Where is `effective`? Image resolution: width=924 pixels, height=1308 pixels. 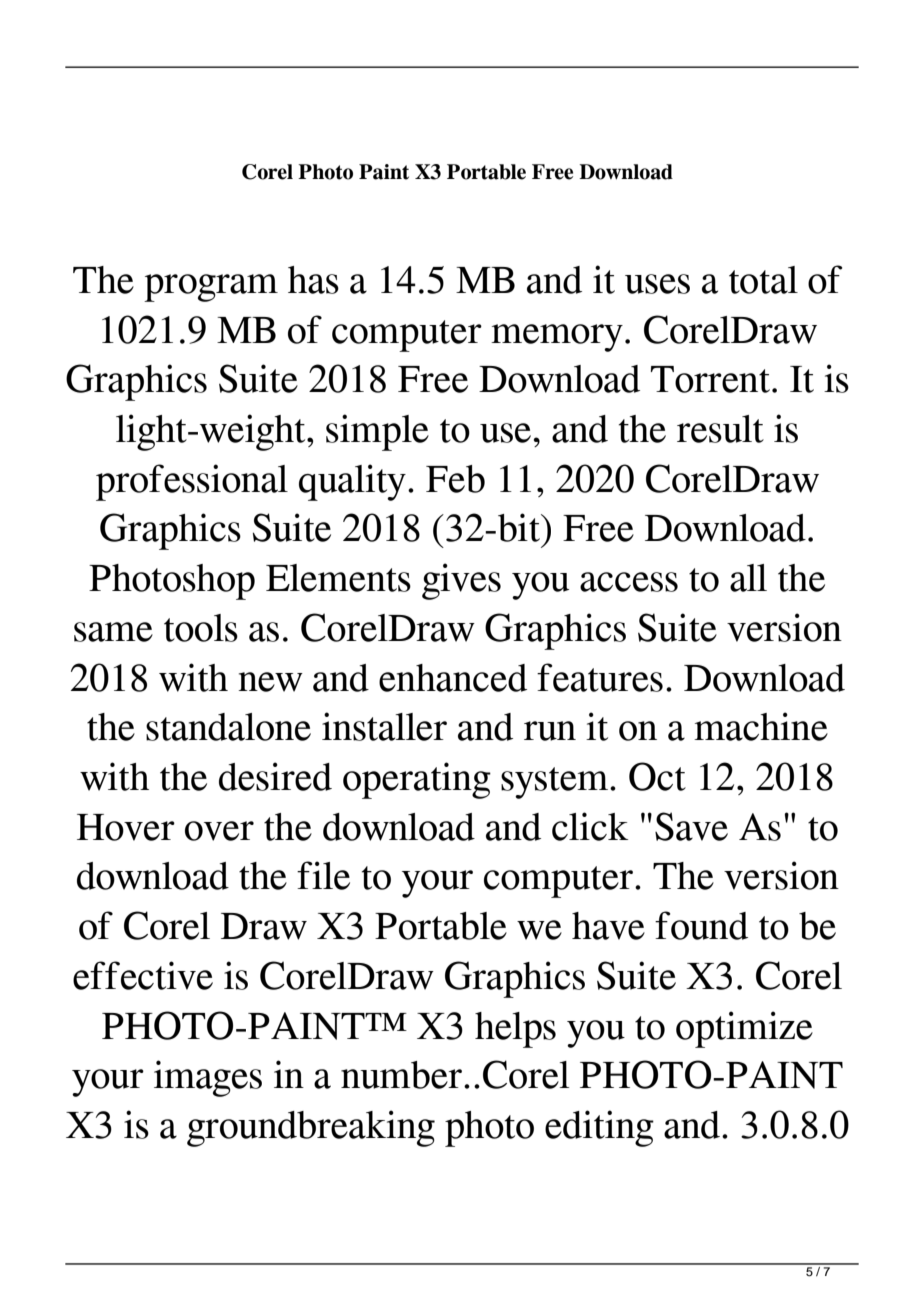 effective is located at coordinates (143, 975).
